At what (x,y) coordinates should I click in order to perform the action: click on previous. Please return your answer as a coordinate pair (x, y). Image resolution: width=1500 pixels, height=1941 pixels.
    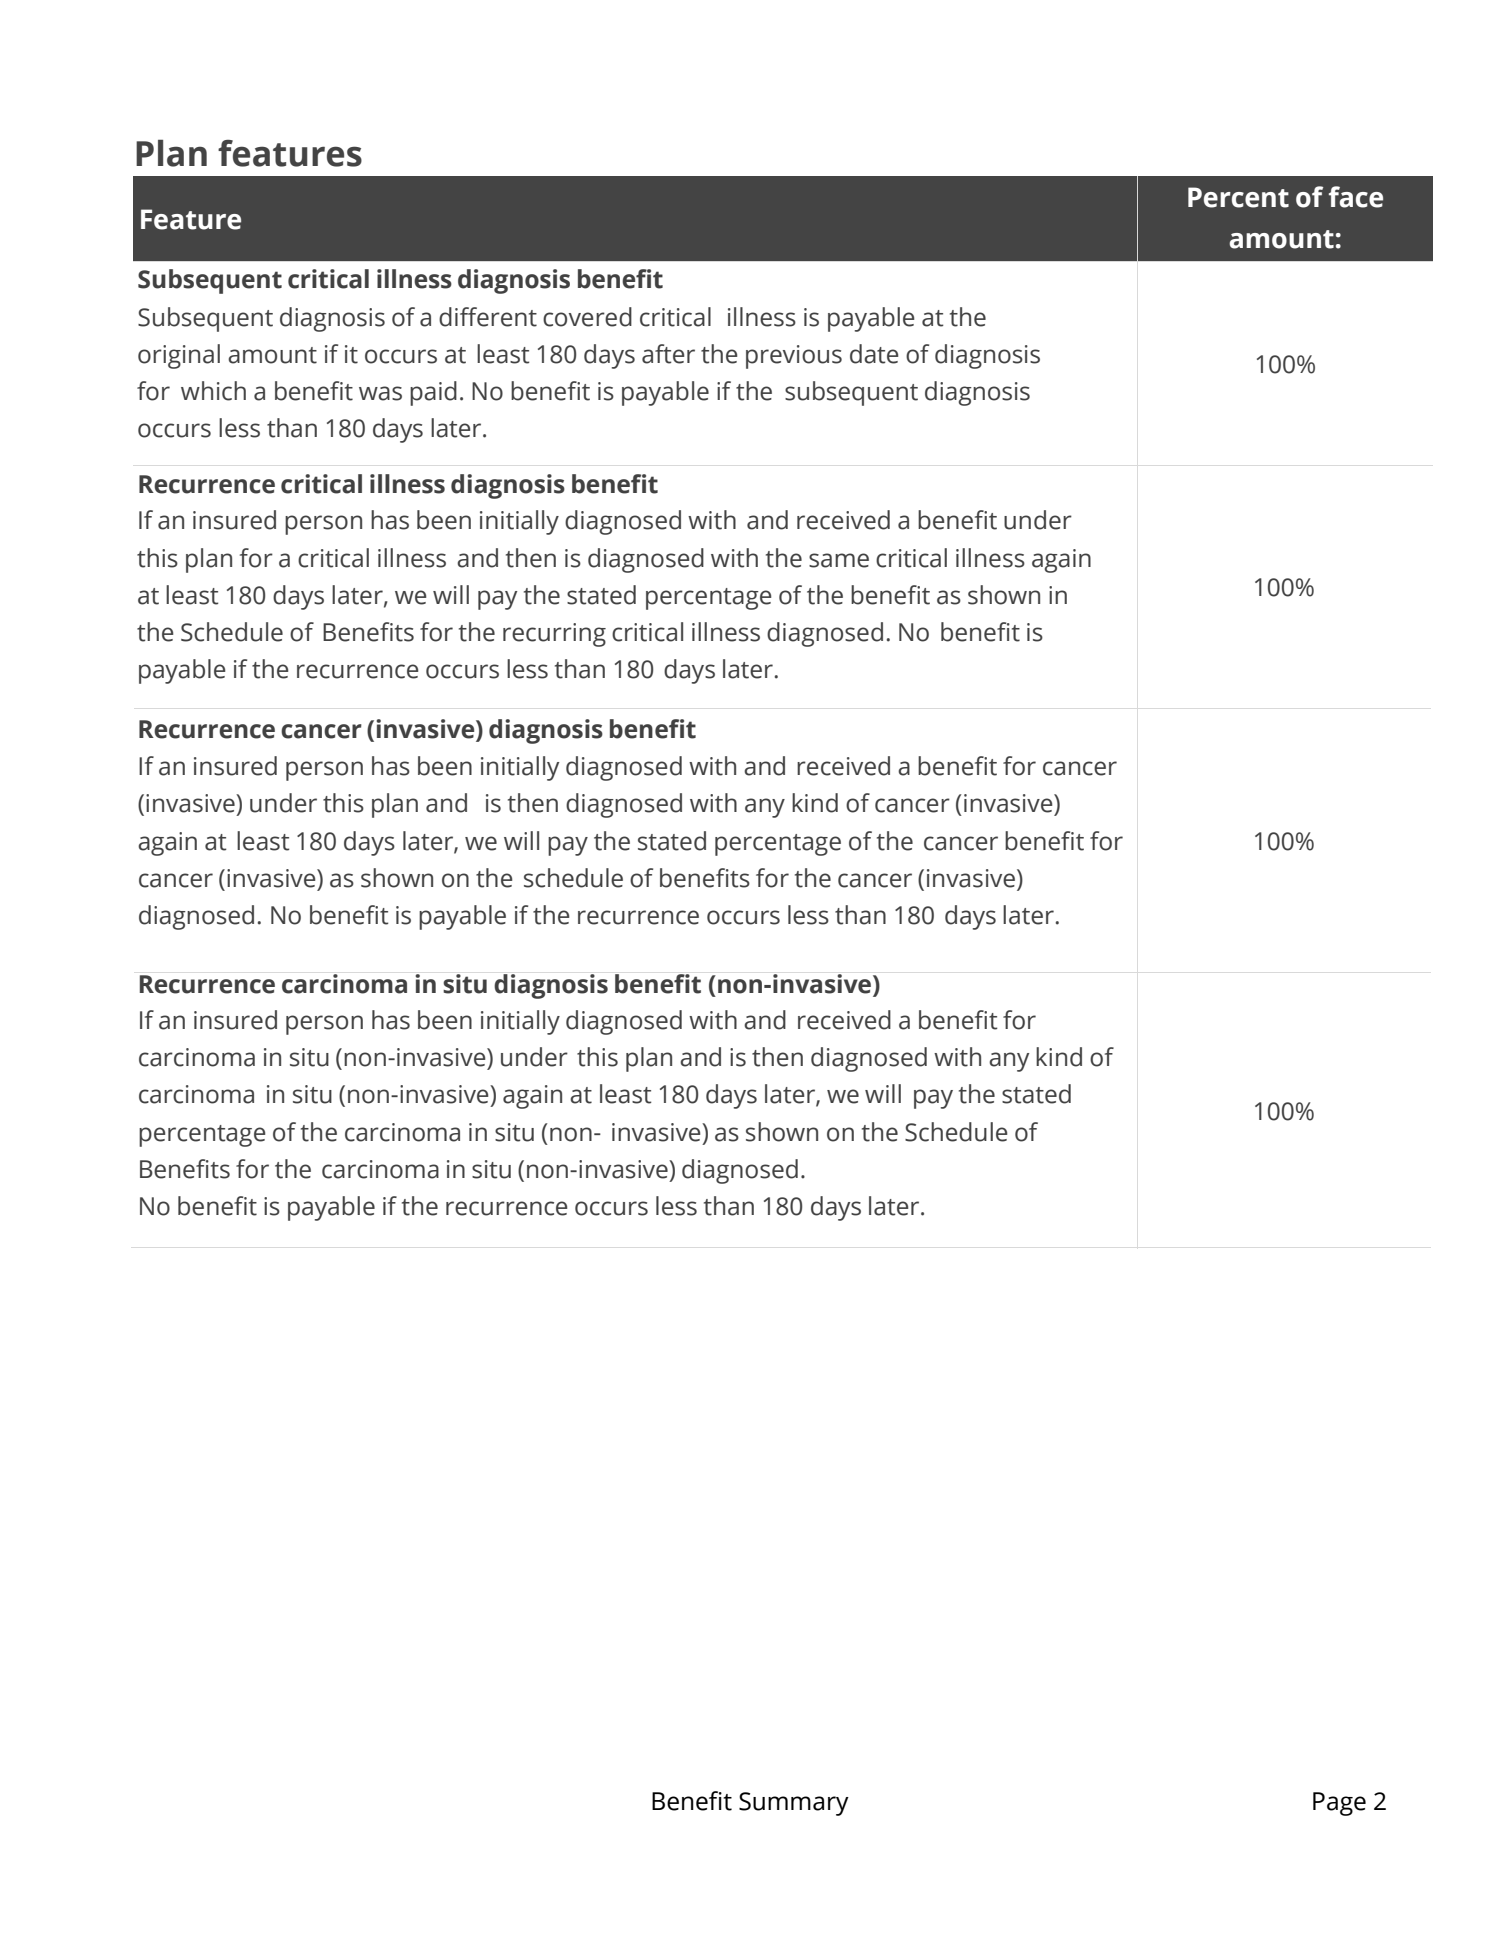
    Looking at the image, I should click on (794, 357).
